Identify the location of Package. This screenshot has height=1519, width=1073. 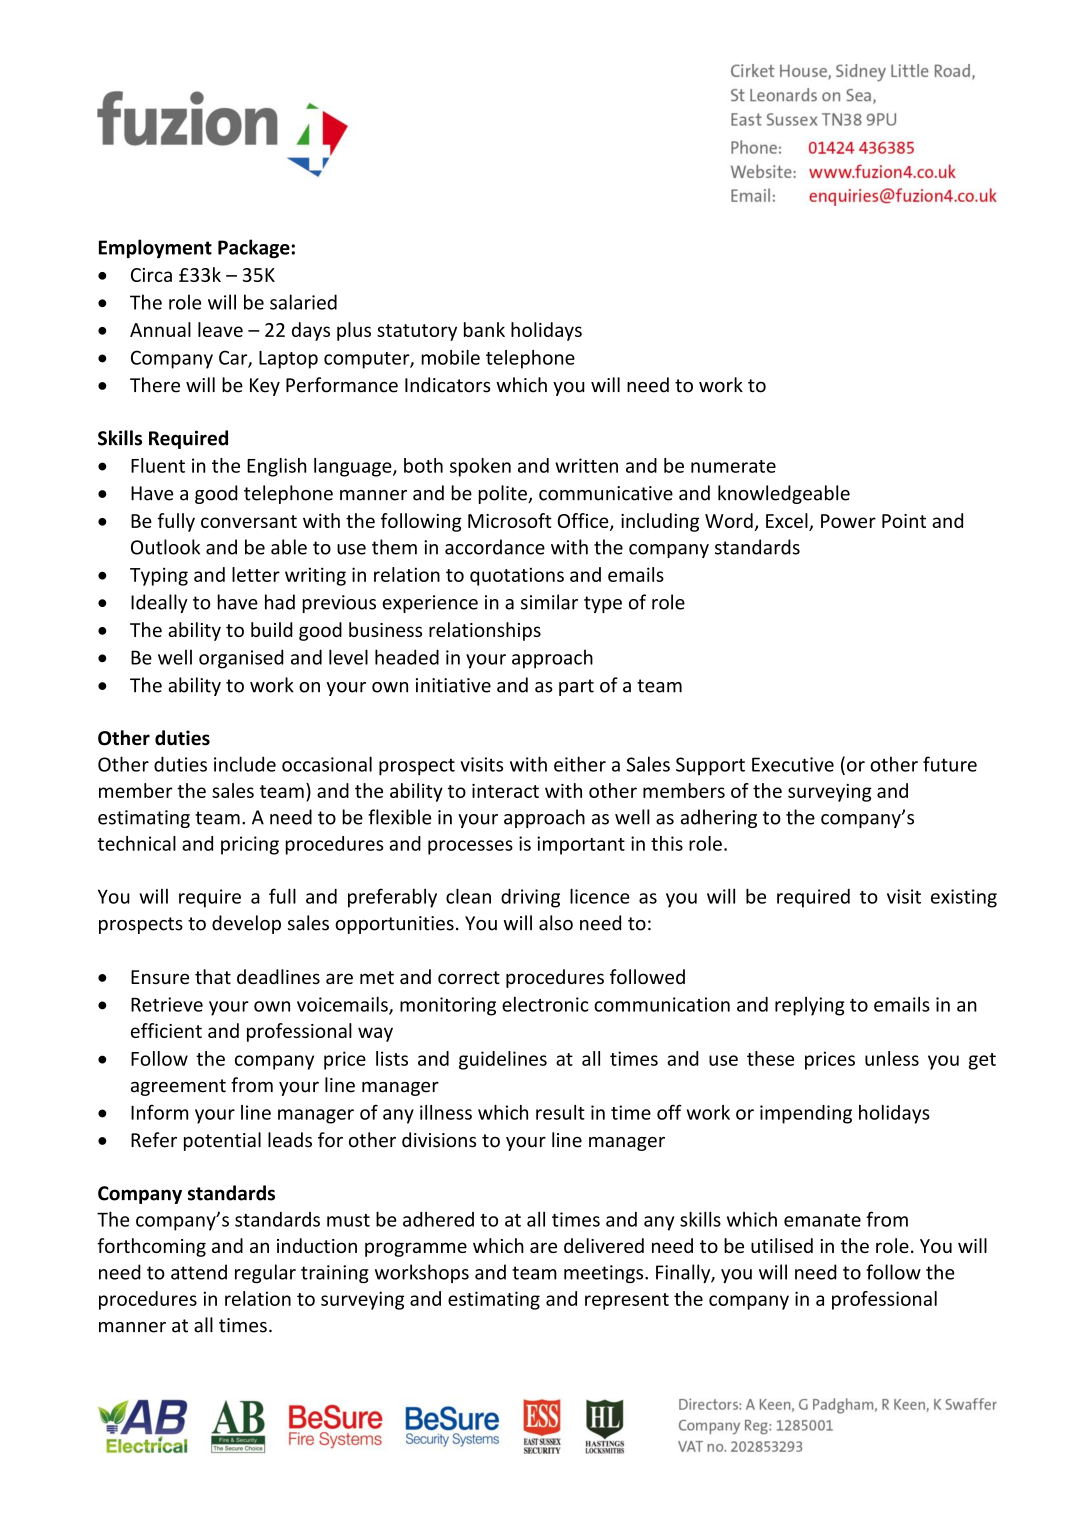
(254, 249).
